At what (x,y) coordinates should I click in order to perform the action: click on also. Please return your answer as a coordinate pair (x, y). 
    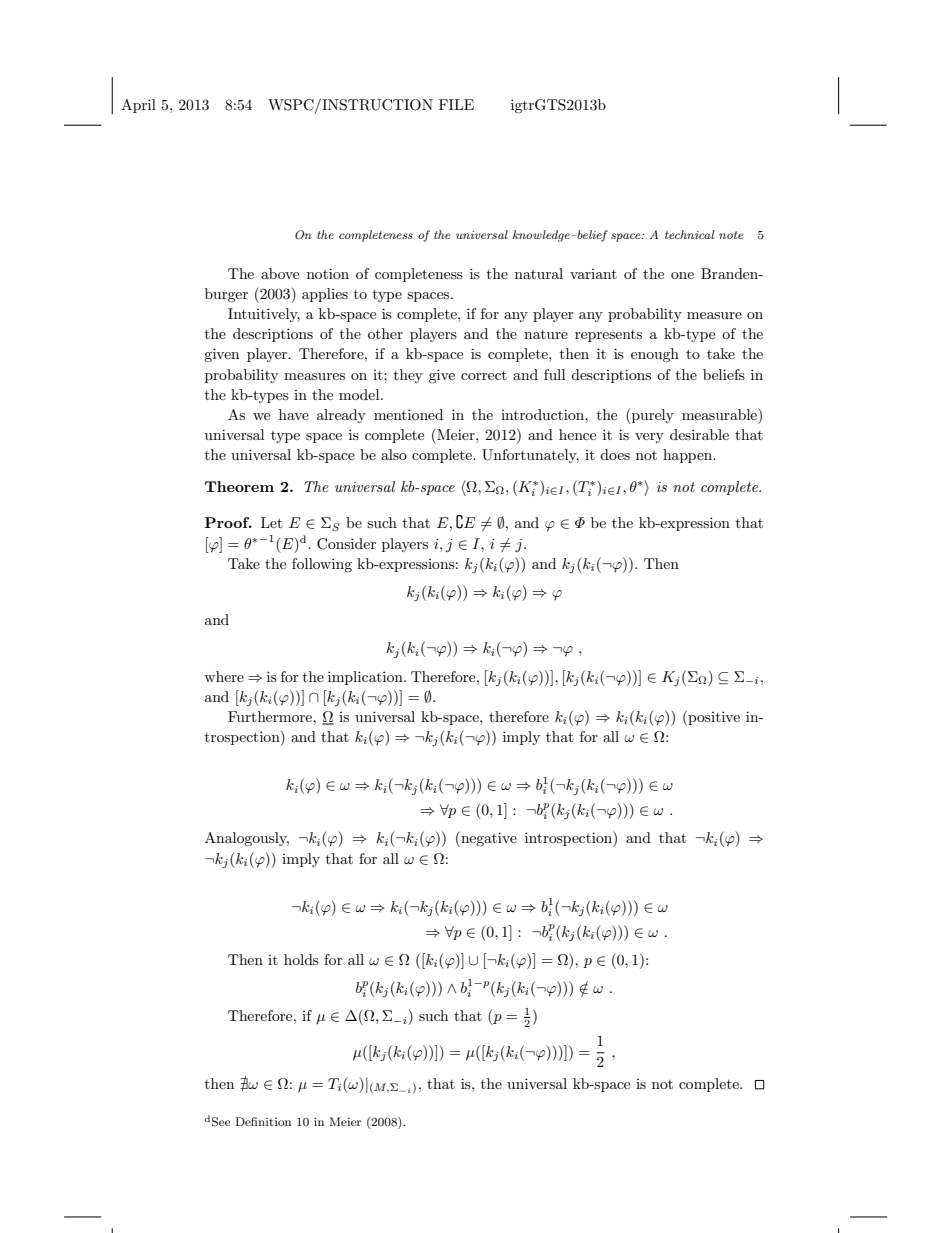
    Looking at the image, I should click on (394, 454).
